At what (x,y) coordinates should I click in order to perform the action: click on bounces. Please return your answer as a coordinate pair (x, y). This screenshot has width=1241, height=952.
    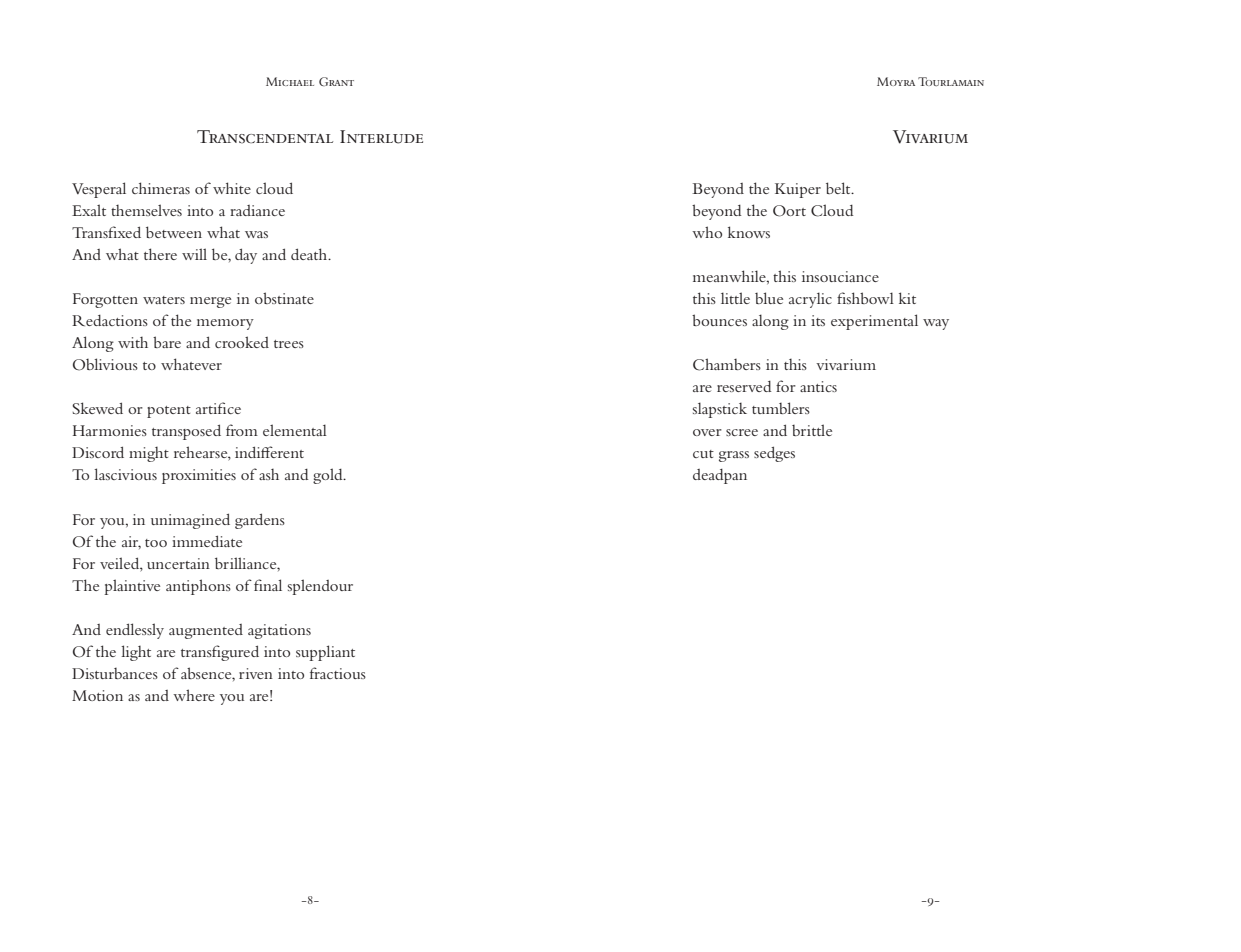
    Looking at the image, I should click on (719, 320).
